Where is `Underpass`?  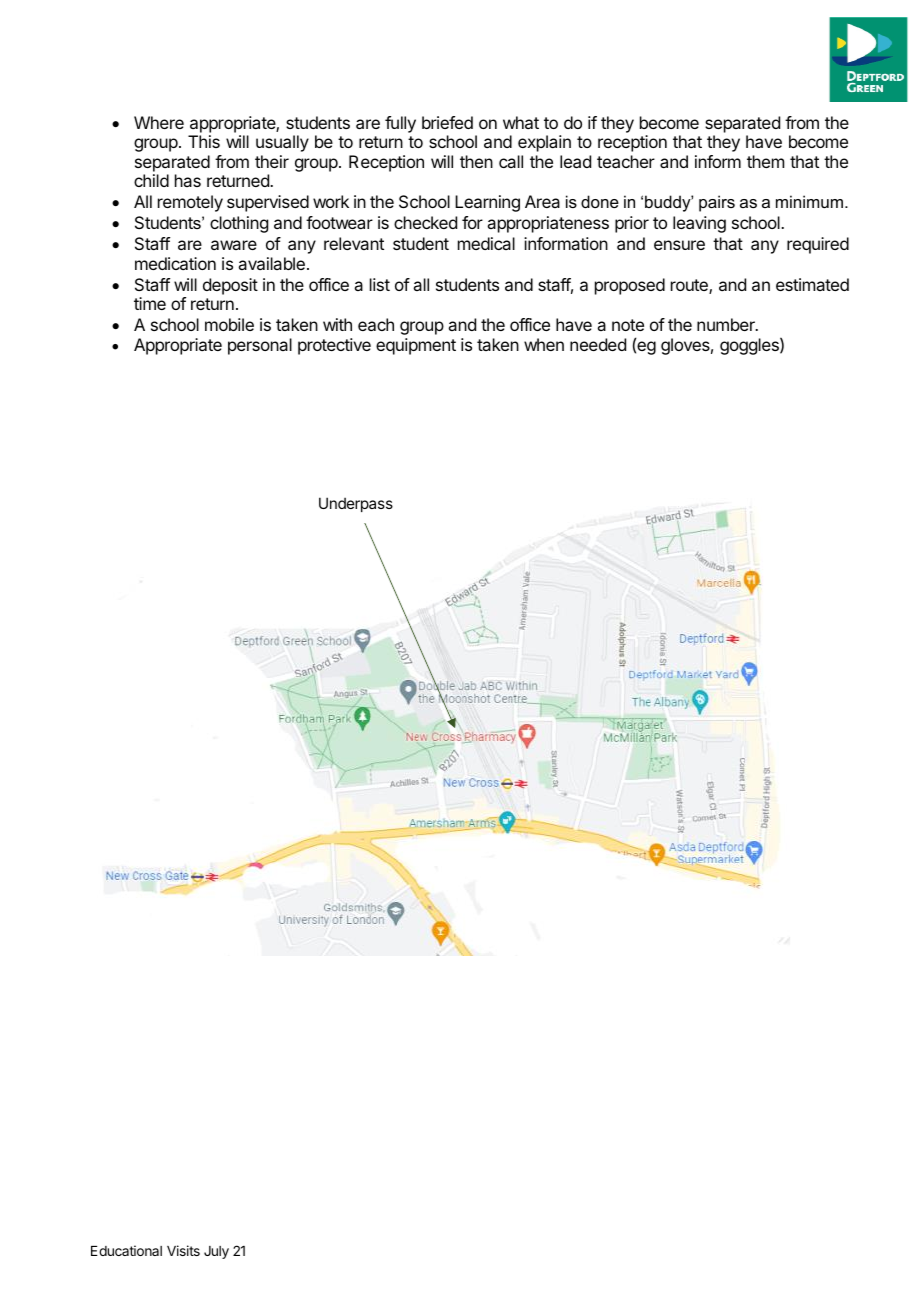
Underpass is located at coordinates (356, 504).
